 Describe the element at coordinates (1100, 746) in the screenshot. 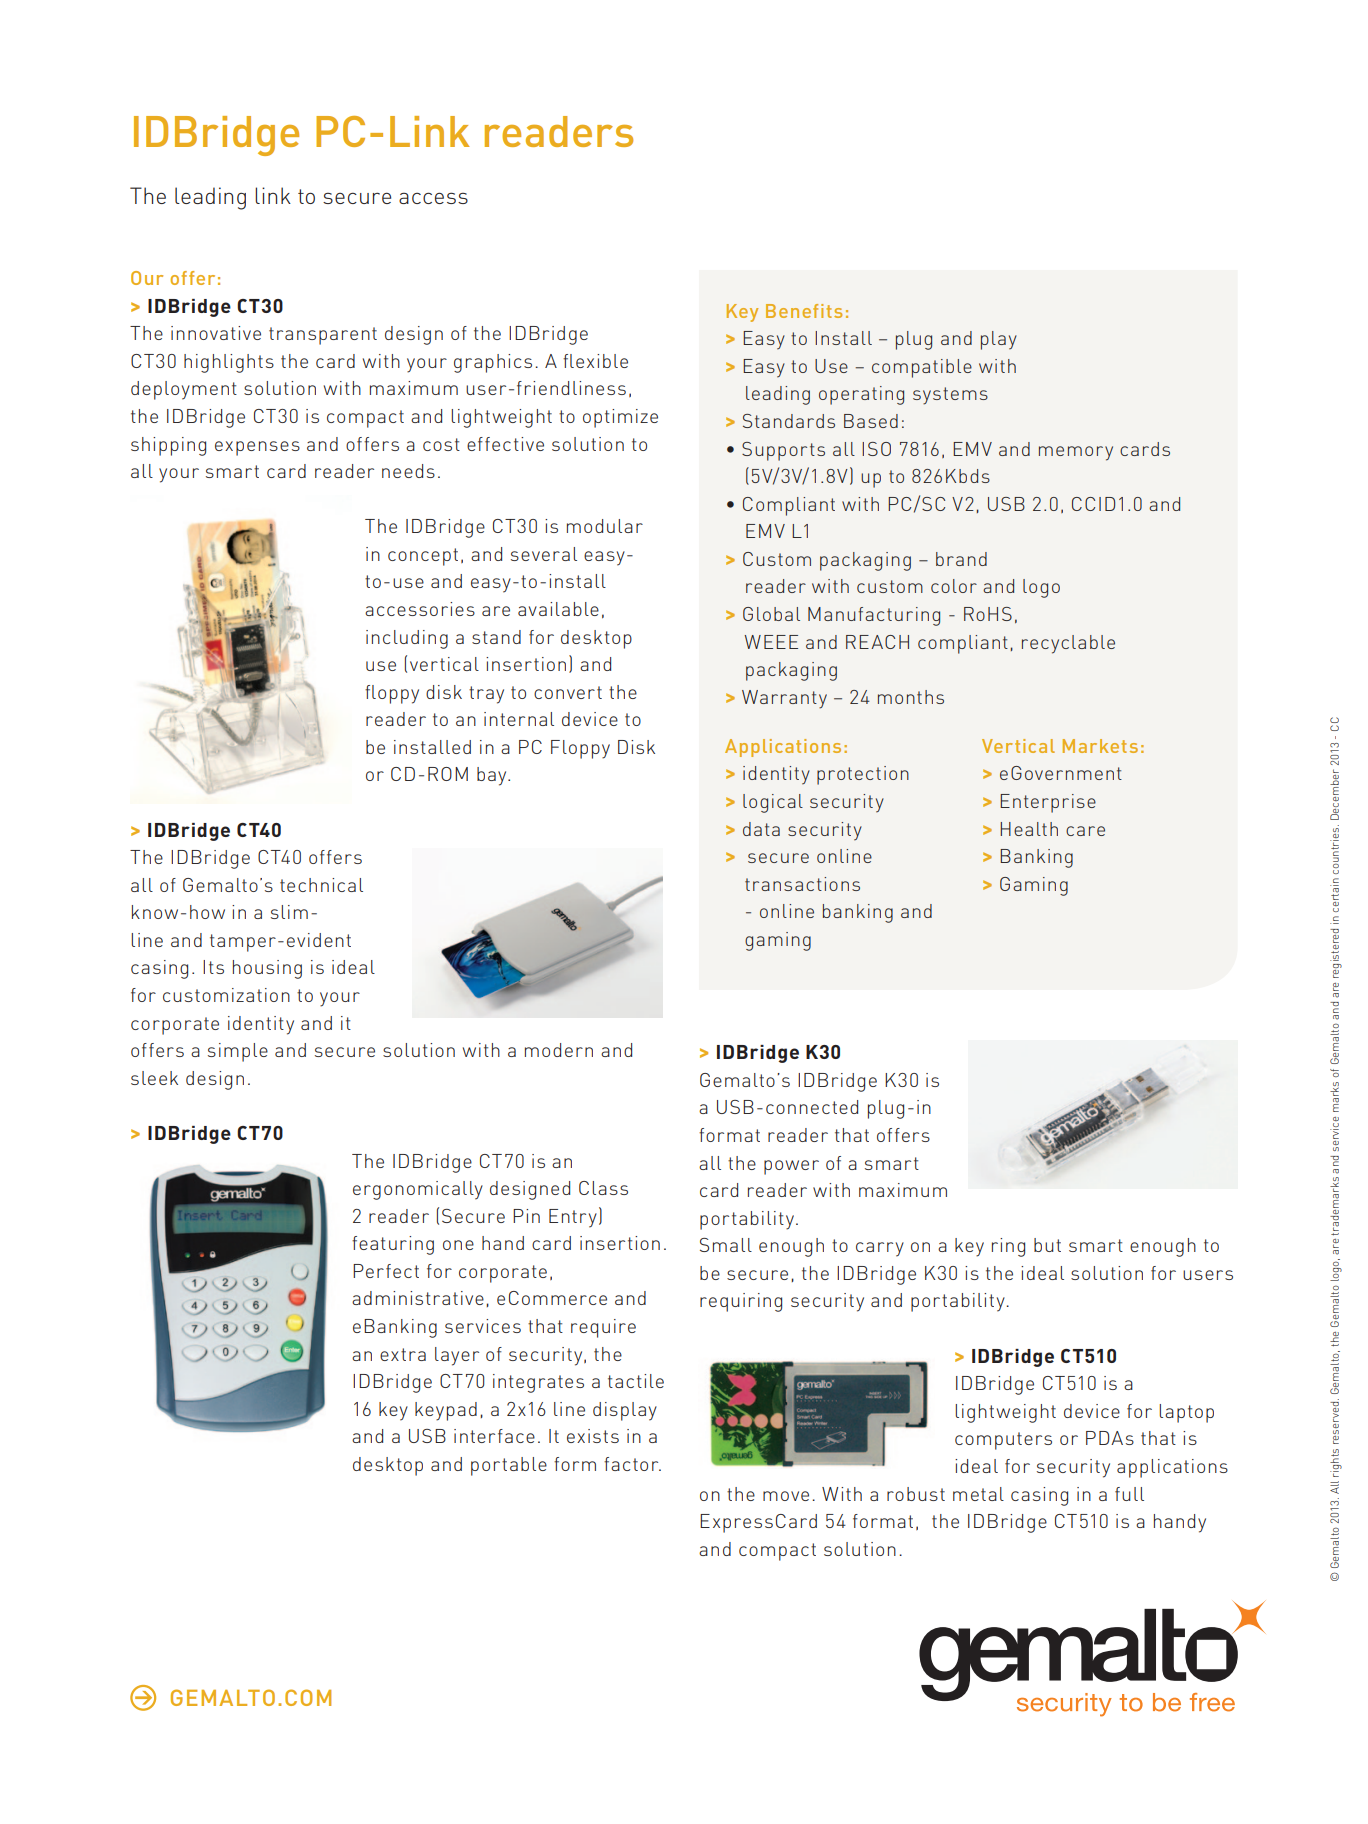

I see `Markets` at that location.
